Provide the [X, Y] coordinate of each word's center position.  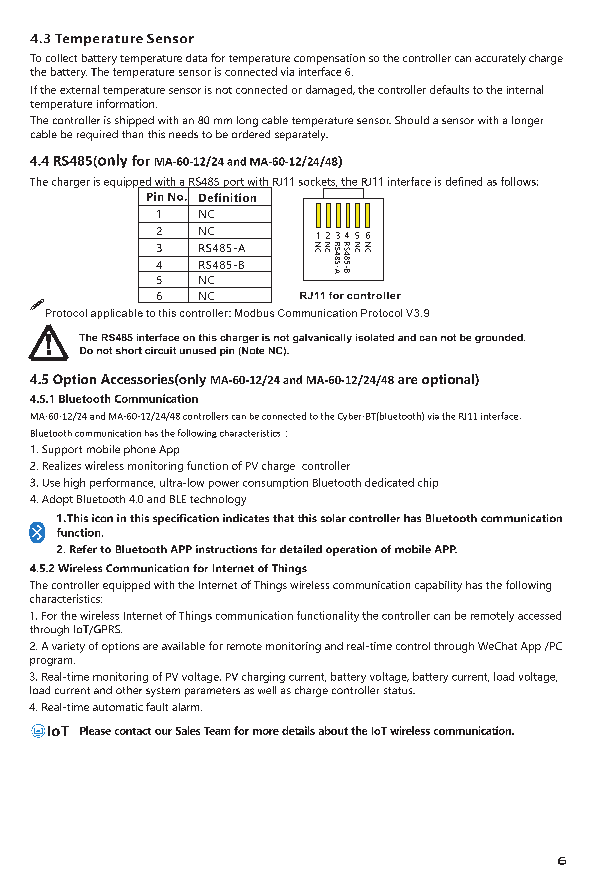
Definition [227, 197]
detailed [301, 549]
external [79, 89]
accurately [500, 59]
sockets [318, 182]
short [129, 350]
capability [438, 586]
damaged [330, 90]
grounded [500, 338]
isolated [375, 337]
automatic [118, 707]
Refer [83, 549]
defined [464, 181]
